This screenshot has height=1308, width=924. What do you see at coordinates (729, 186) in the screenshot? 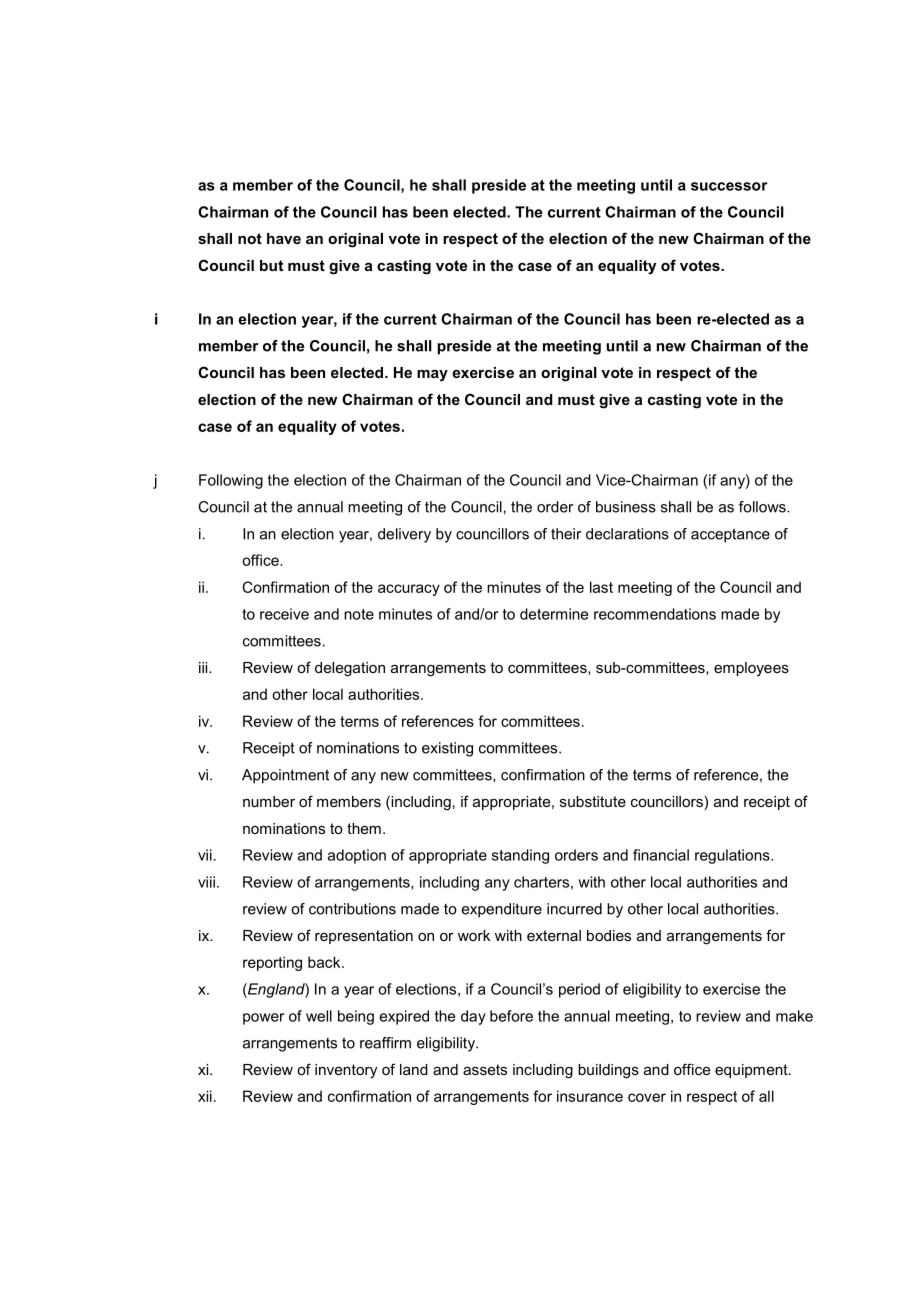
I see `successor` at bounding box center [729, 186].
